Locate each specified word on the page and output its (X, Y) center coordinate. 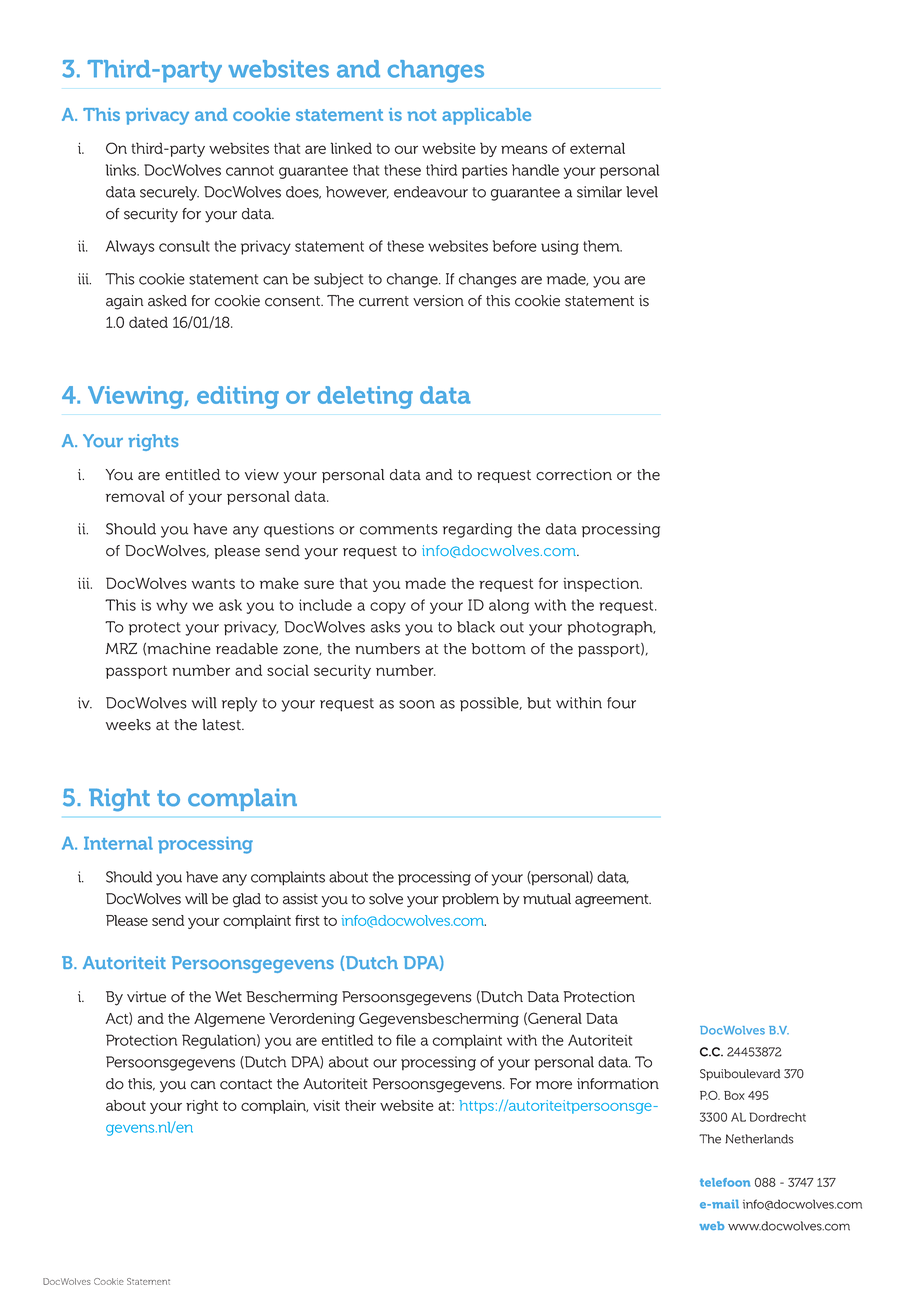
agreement (613, 901)
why (172, 606)
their (360, 1105)
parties (485, 171)
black (476, 627)
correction (574, 475)
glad (247, 900)
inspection (602, 585)
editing (238, 397)
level (642, 192)
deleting (365, 397)
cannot (250, 170)
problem (470, 900)
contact (246, 1084)
